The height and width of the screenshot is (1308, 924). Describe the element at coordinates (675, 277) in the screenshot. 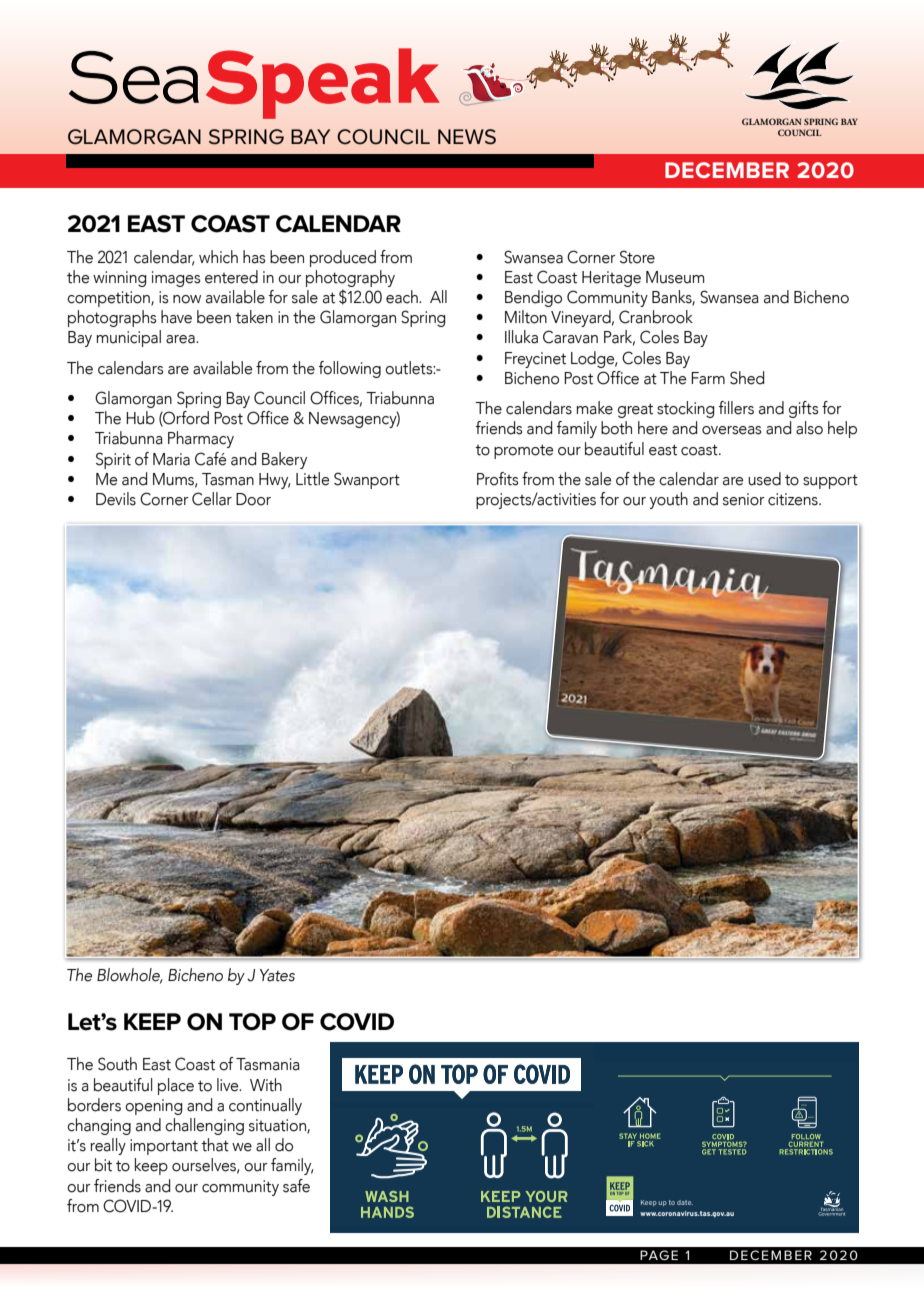

I see `Museum` at that location.
